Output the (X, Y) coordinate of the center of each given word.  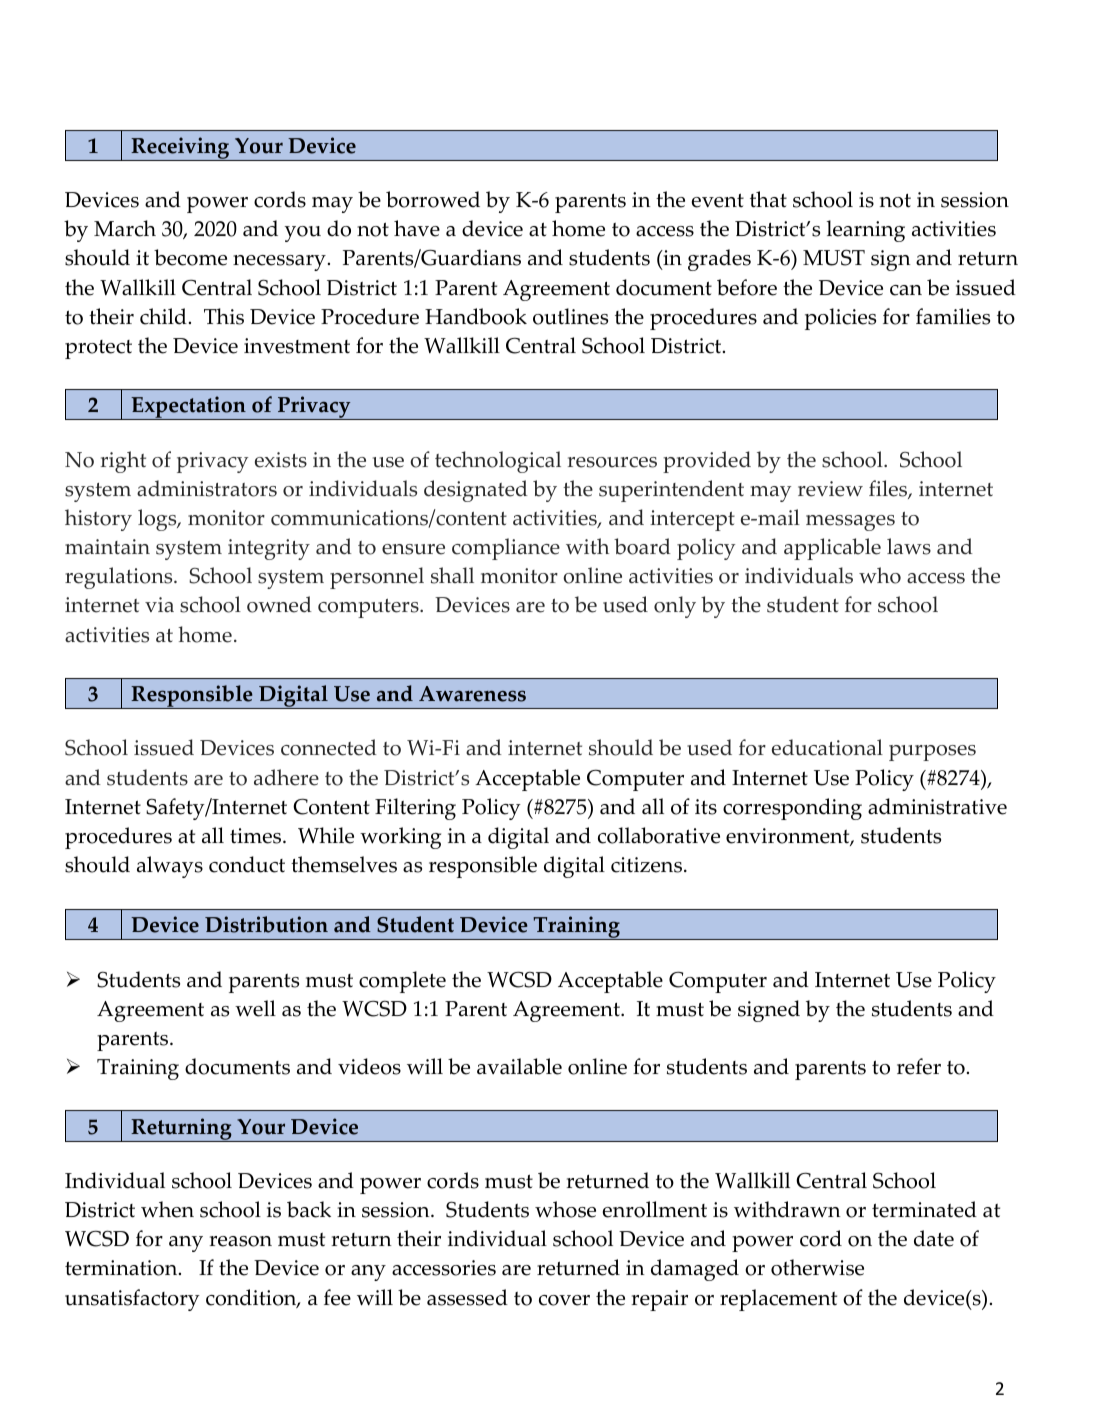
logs (158, 520)
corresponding (792, 809)
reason (240, 1241)
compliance (506, 549)
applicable (832, 549)
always (170, 867)
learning (866, 231)
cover (564, 1300)
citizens (646, 865)
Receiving (180, 149)
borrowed (433, 199)
